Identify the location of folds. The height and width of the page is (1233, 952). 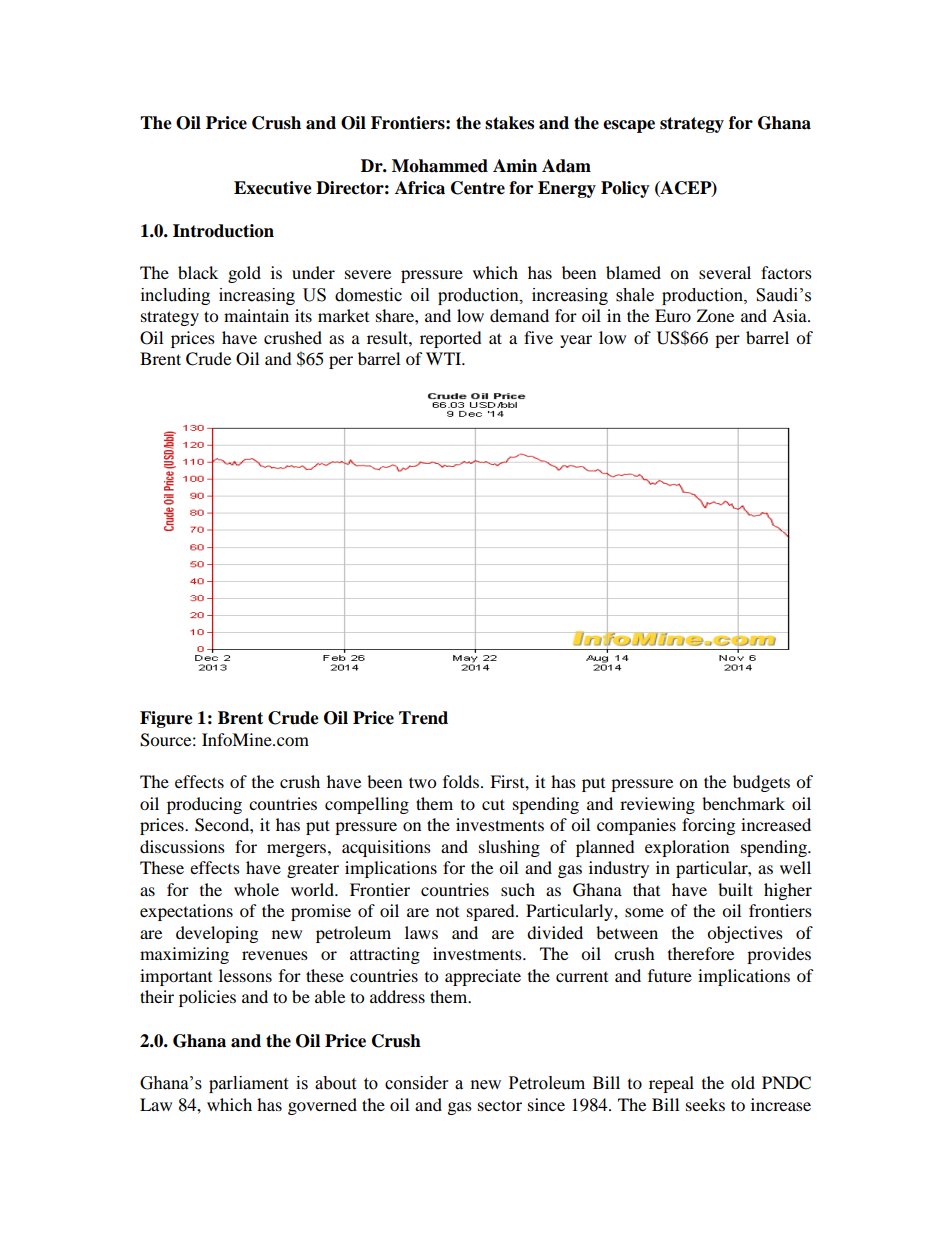
(461, 781).
